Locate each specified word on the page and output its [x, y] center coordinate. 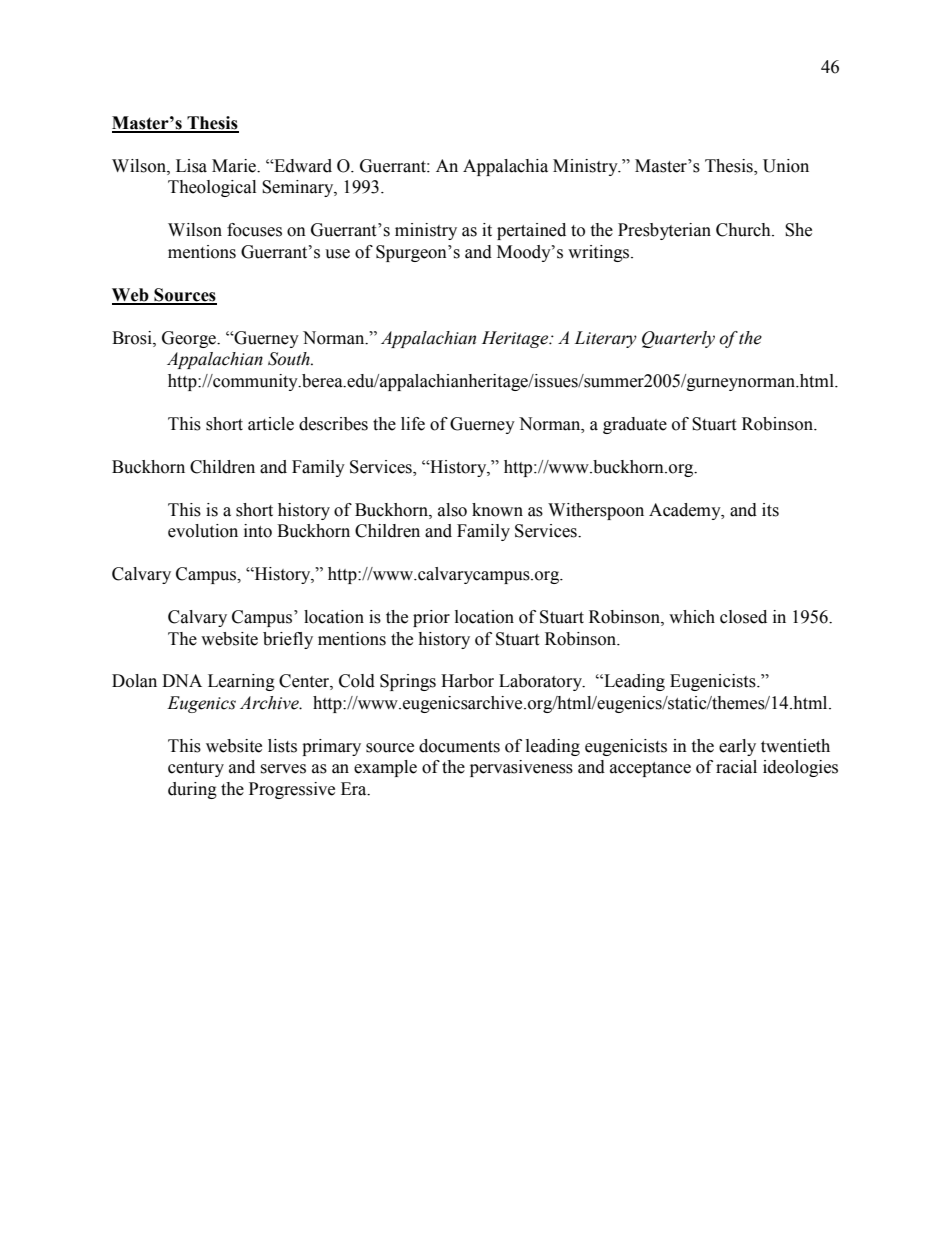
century [196, 769]
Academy [686, 511]
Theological [212, 188]
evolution [203, 531]
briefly [288, 640]
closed [743, 617]
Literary [606, 339]
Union [786, 166]
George [190, 339]
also [452, 510]
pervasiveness [521, 768]
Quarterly [678, 339]
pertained [531, 231]
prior [431, 618]
